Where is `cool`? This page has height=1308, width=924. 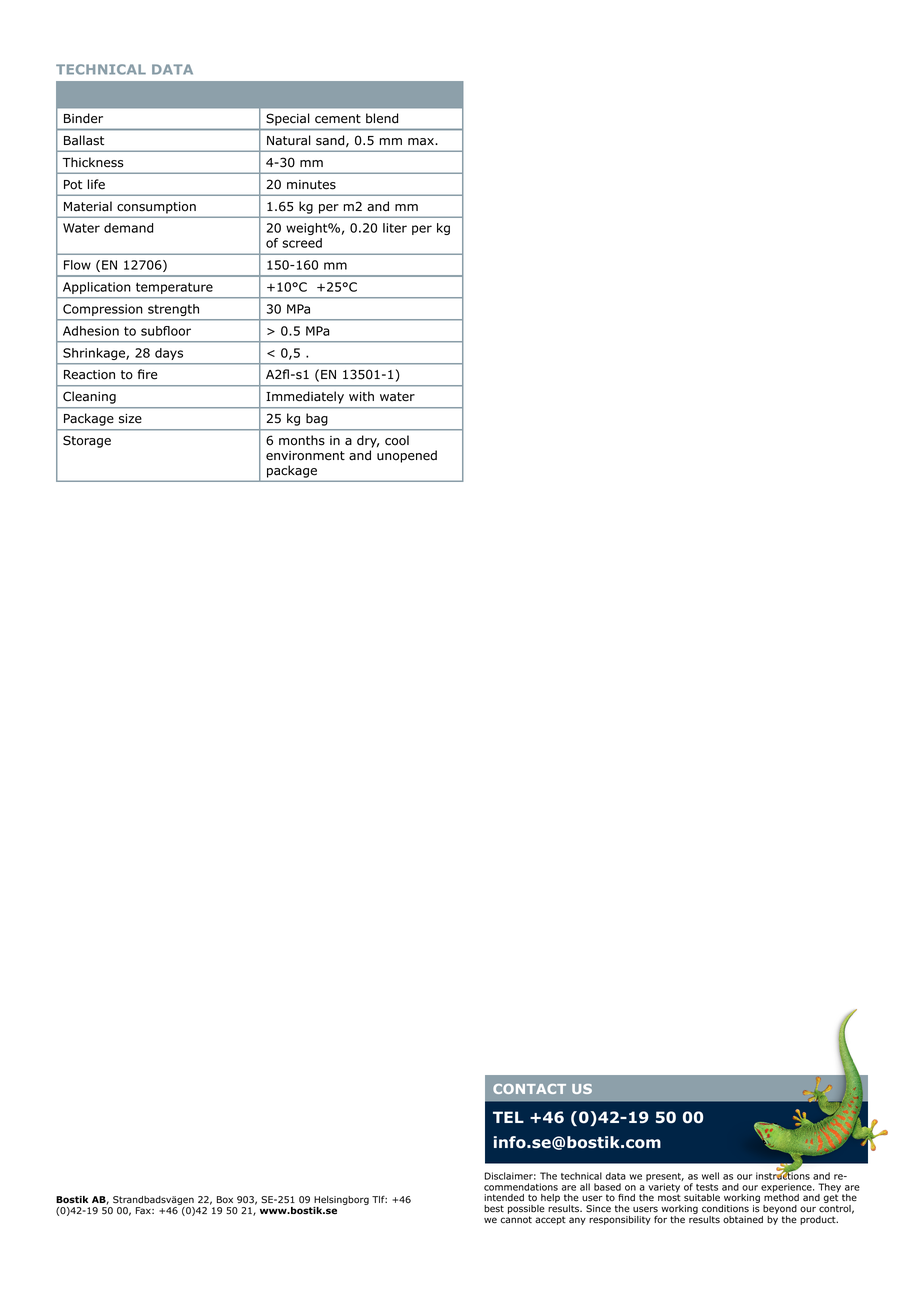
cool is located at coordinates (397, 440).
